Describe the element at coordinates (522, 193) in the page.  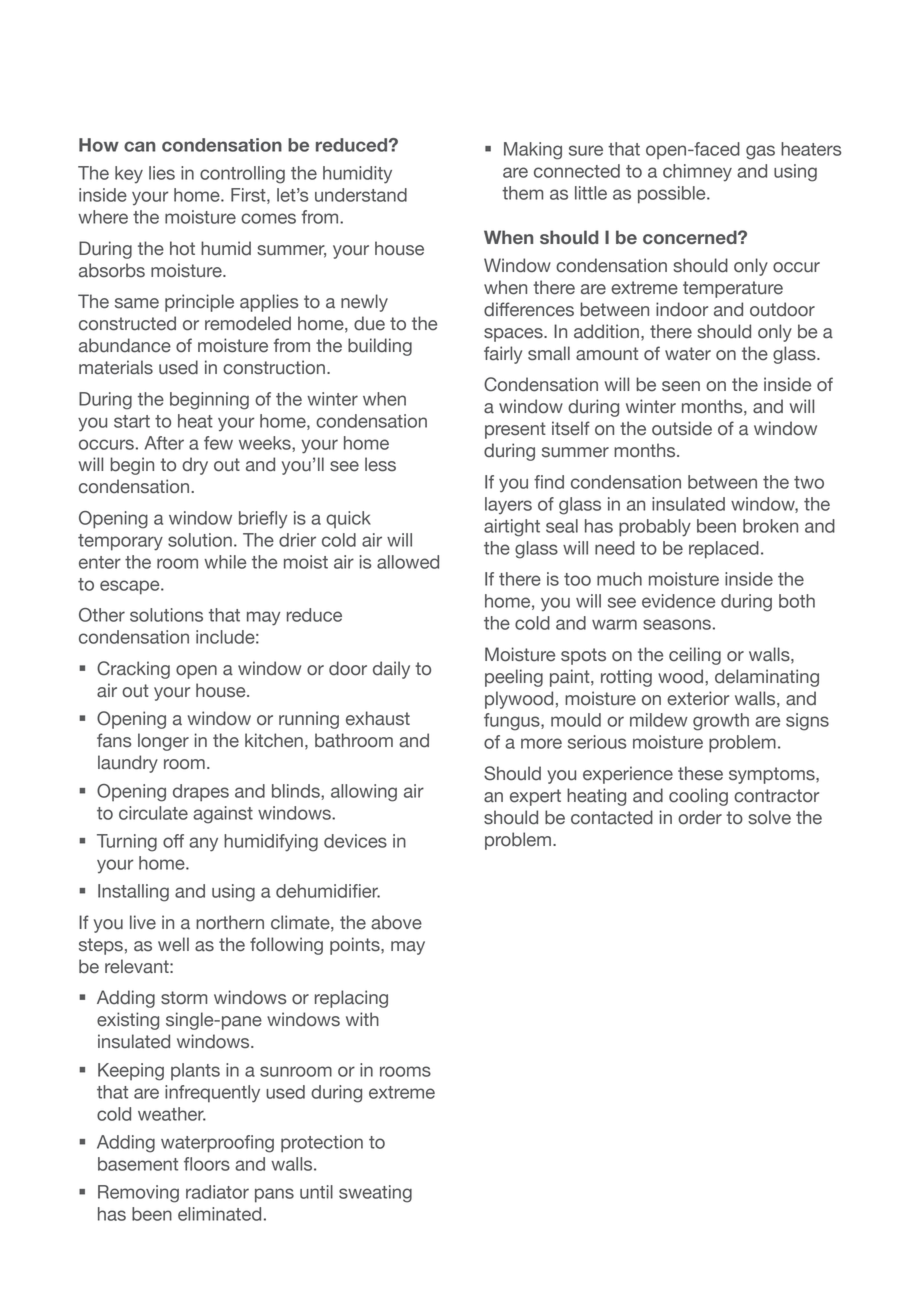
I see `them` at that location.
